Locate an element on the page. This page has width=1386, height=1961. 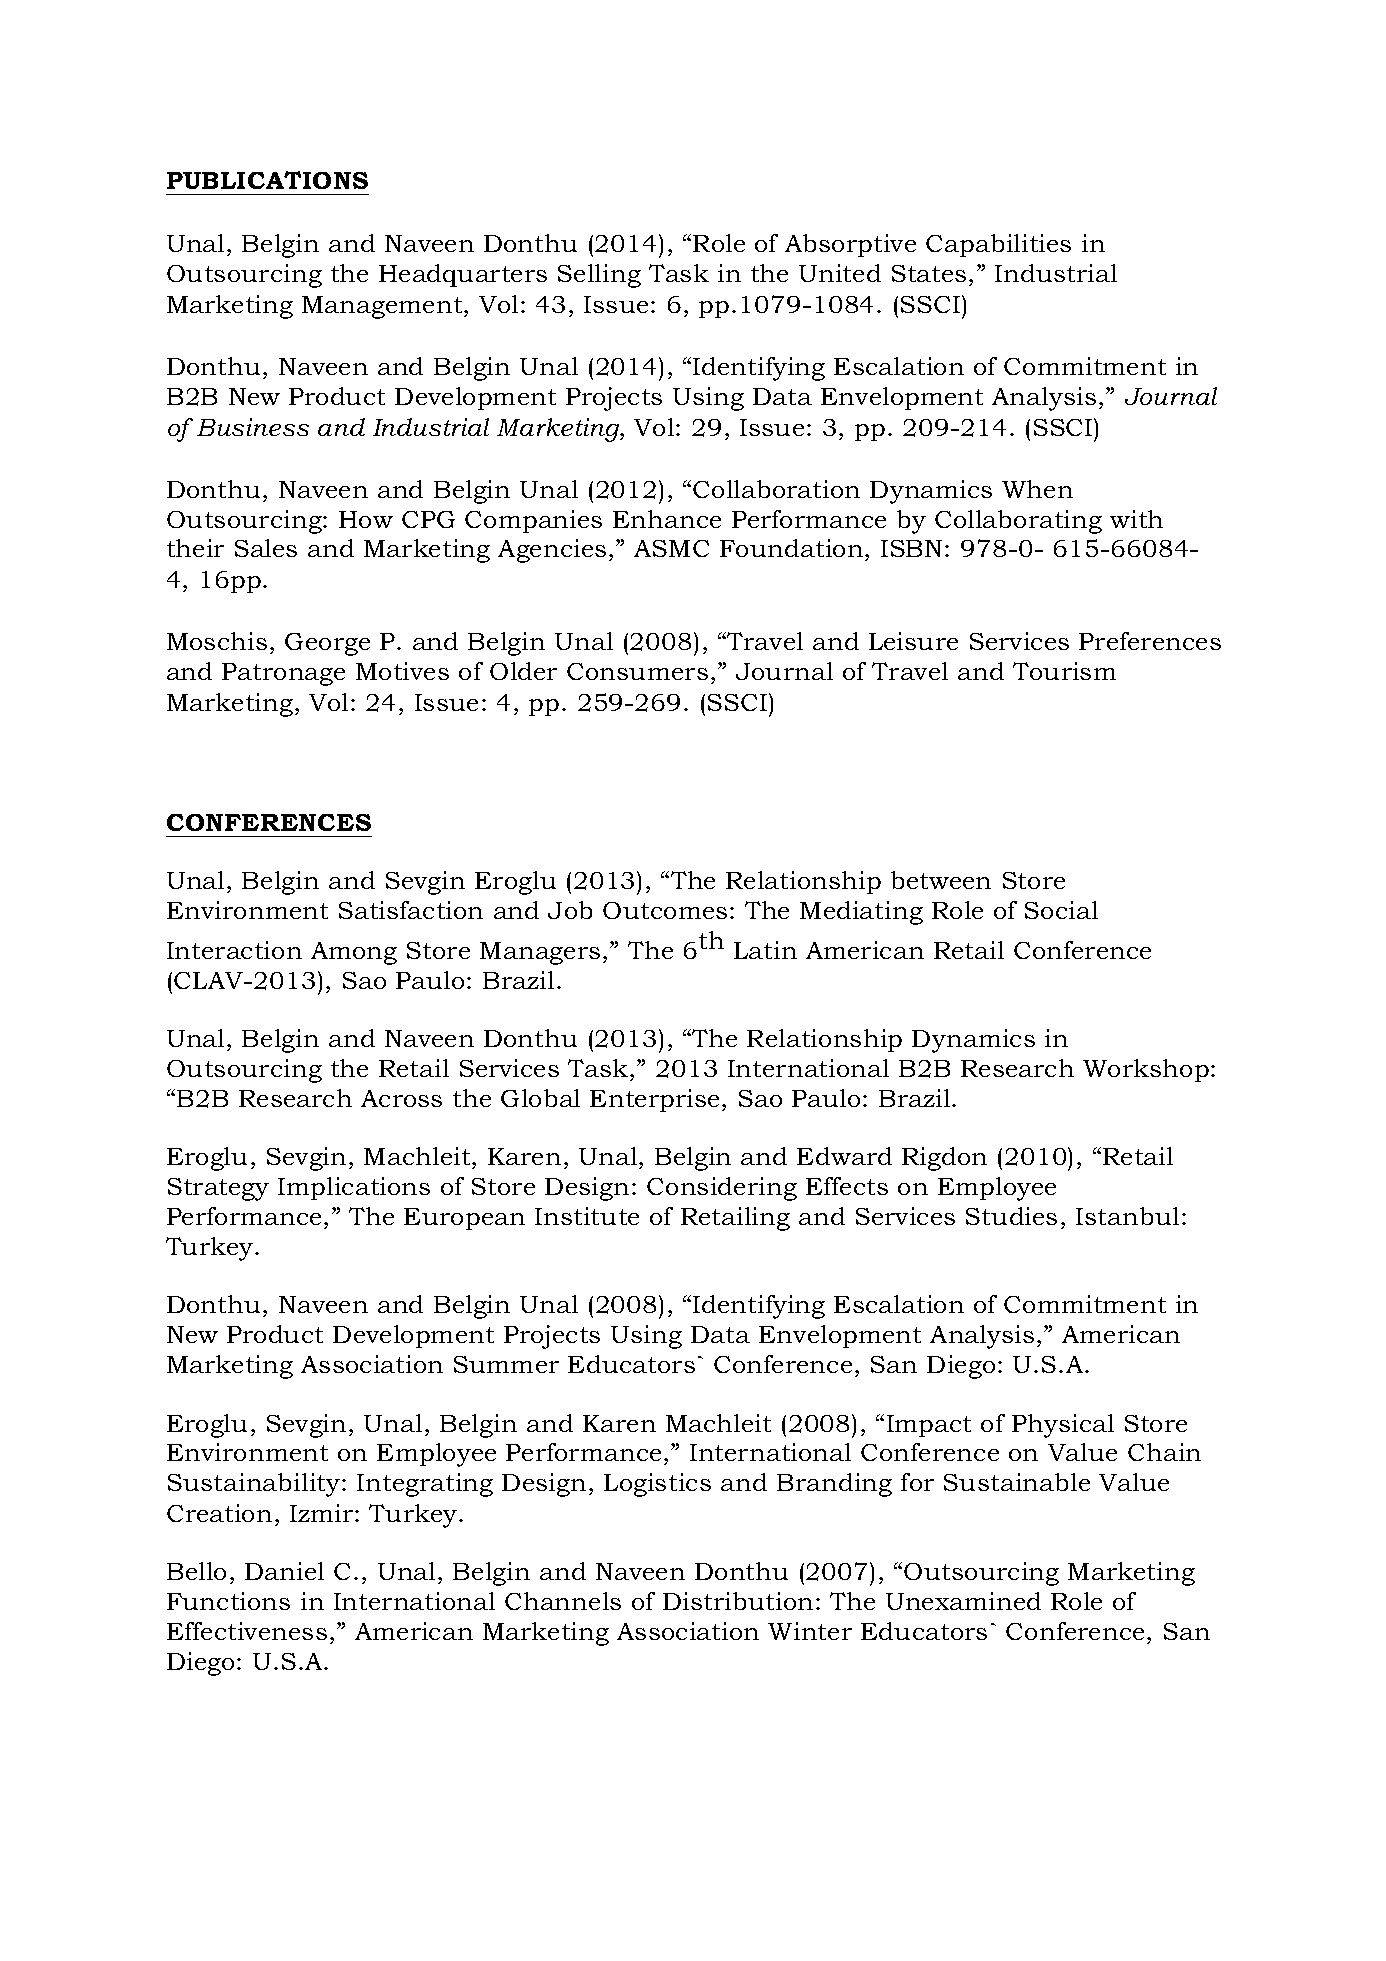
Among is located at coordinates (354, 953).
